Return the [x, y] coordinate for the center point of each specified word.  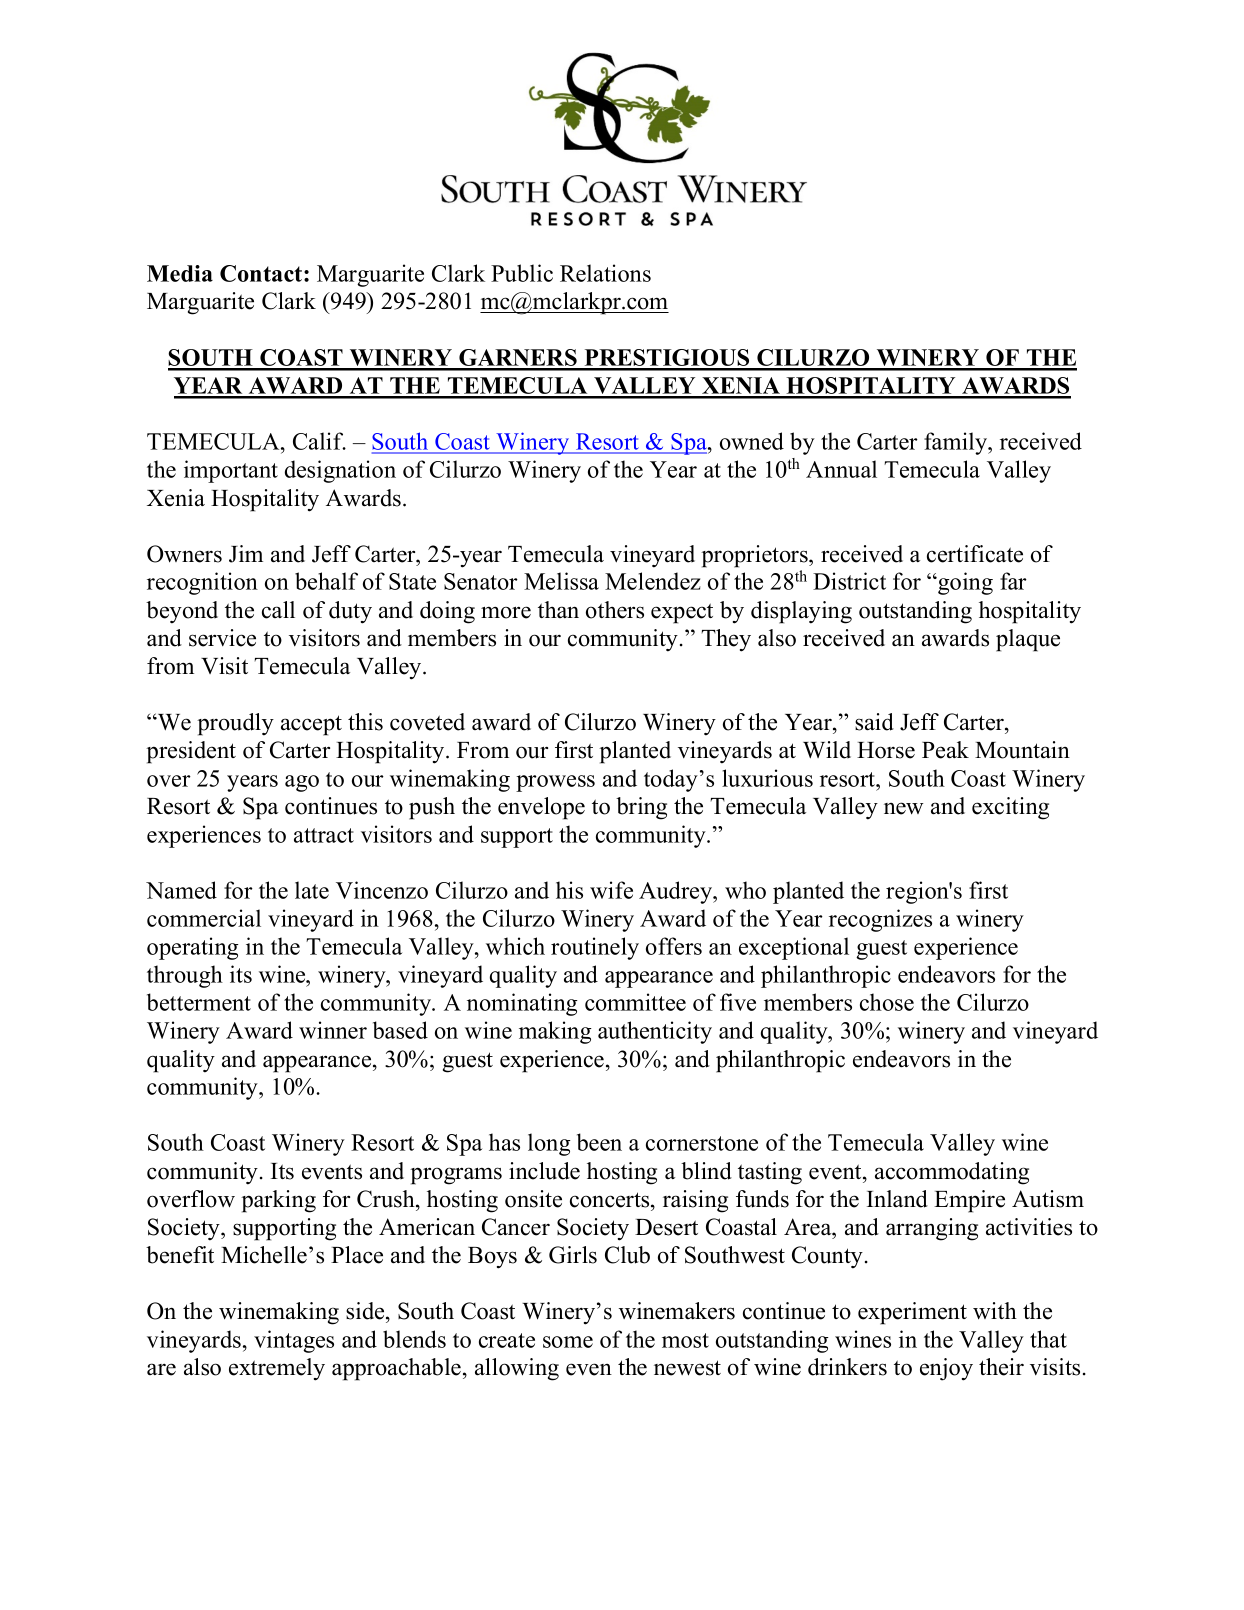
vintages [294, 1341]
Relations [605, 273]
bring [641, 808]
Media [180, 273]
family [957, 443]
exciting [1010, 808]
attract [324, 835]
